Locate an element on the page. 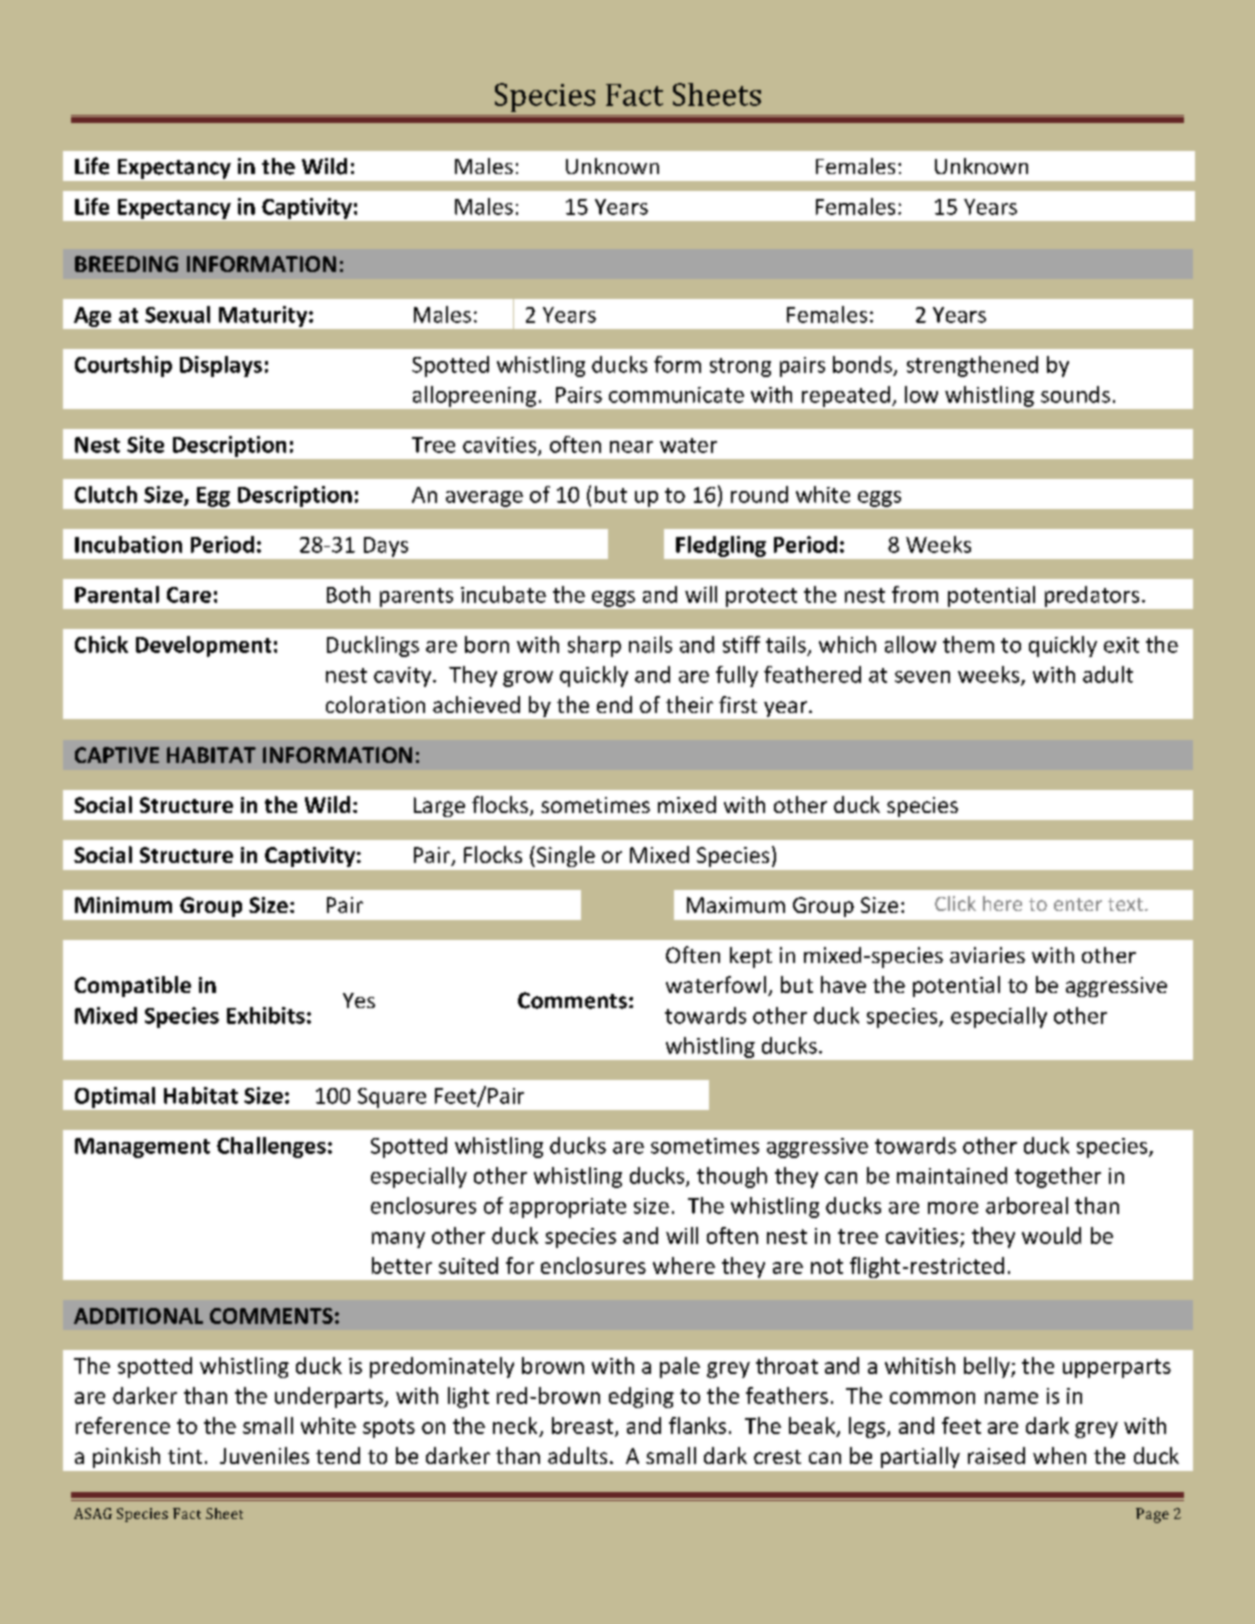 This page has width=1255, height=1624. raised is located at coordinates (996, 1455).
